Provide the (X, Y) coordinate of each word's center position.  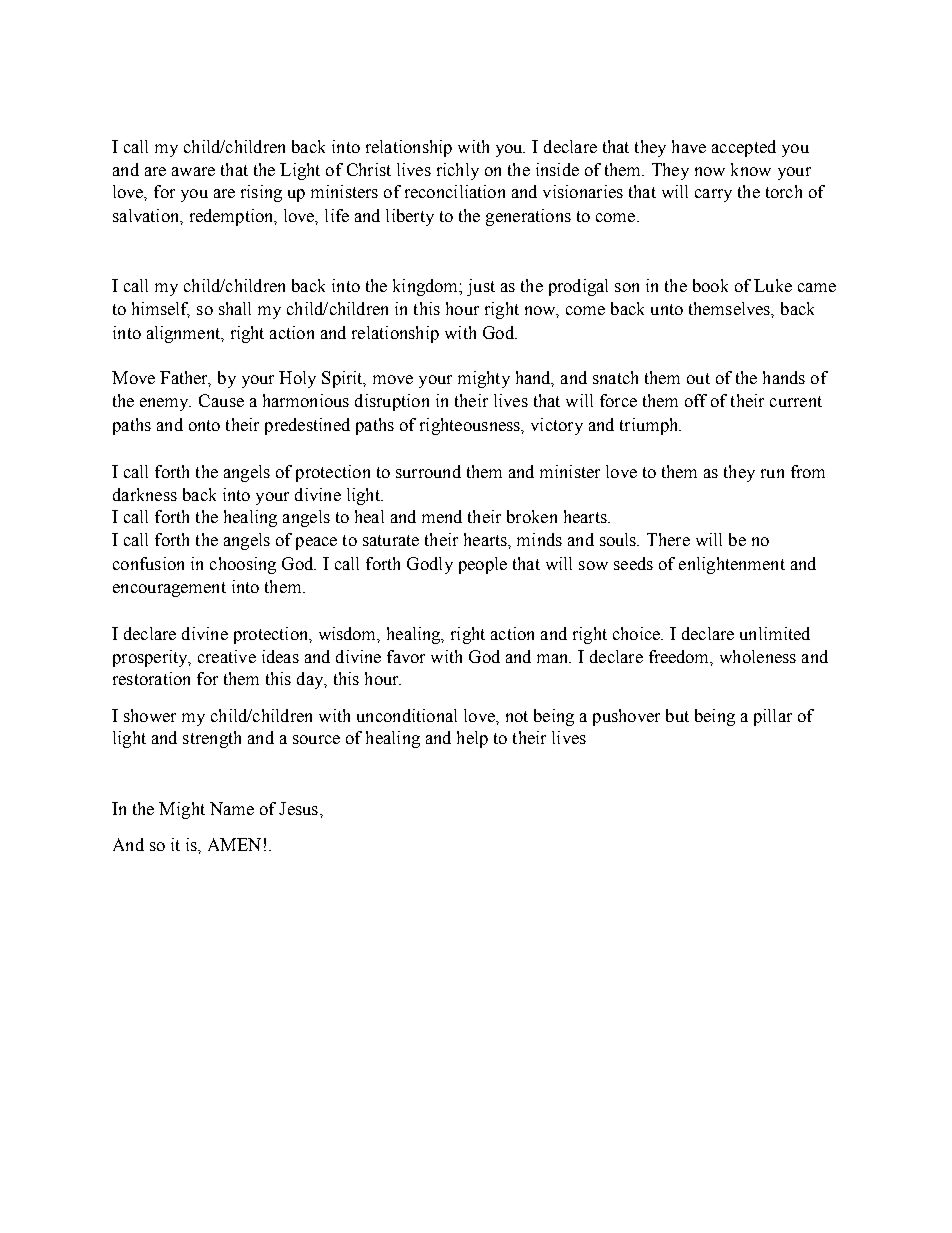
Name (232, 808)
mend (442, 516)
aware (193, 171)
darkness (145, 494)
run (772, 473)
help (472, 739)
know (751, 169)
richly (458, 171)
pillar (773, 717)
